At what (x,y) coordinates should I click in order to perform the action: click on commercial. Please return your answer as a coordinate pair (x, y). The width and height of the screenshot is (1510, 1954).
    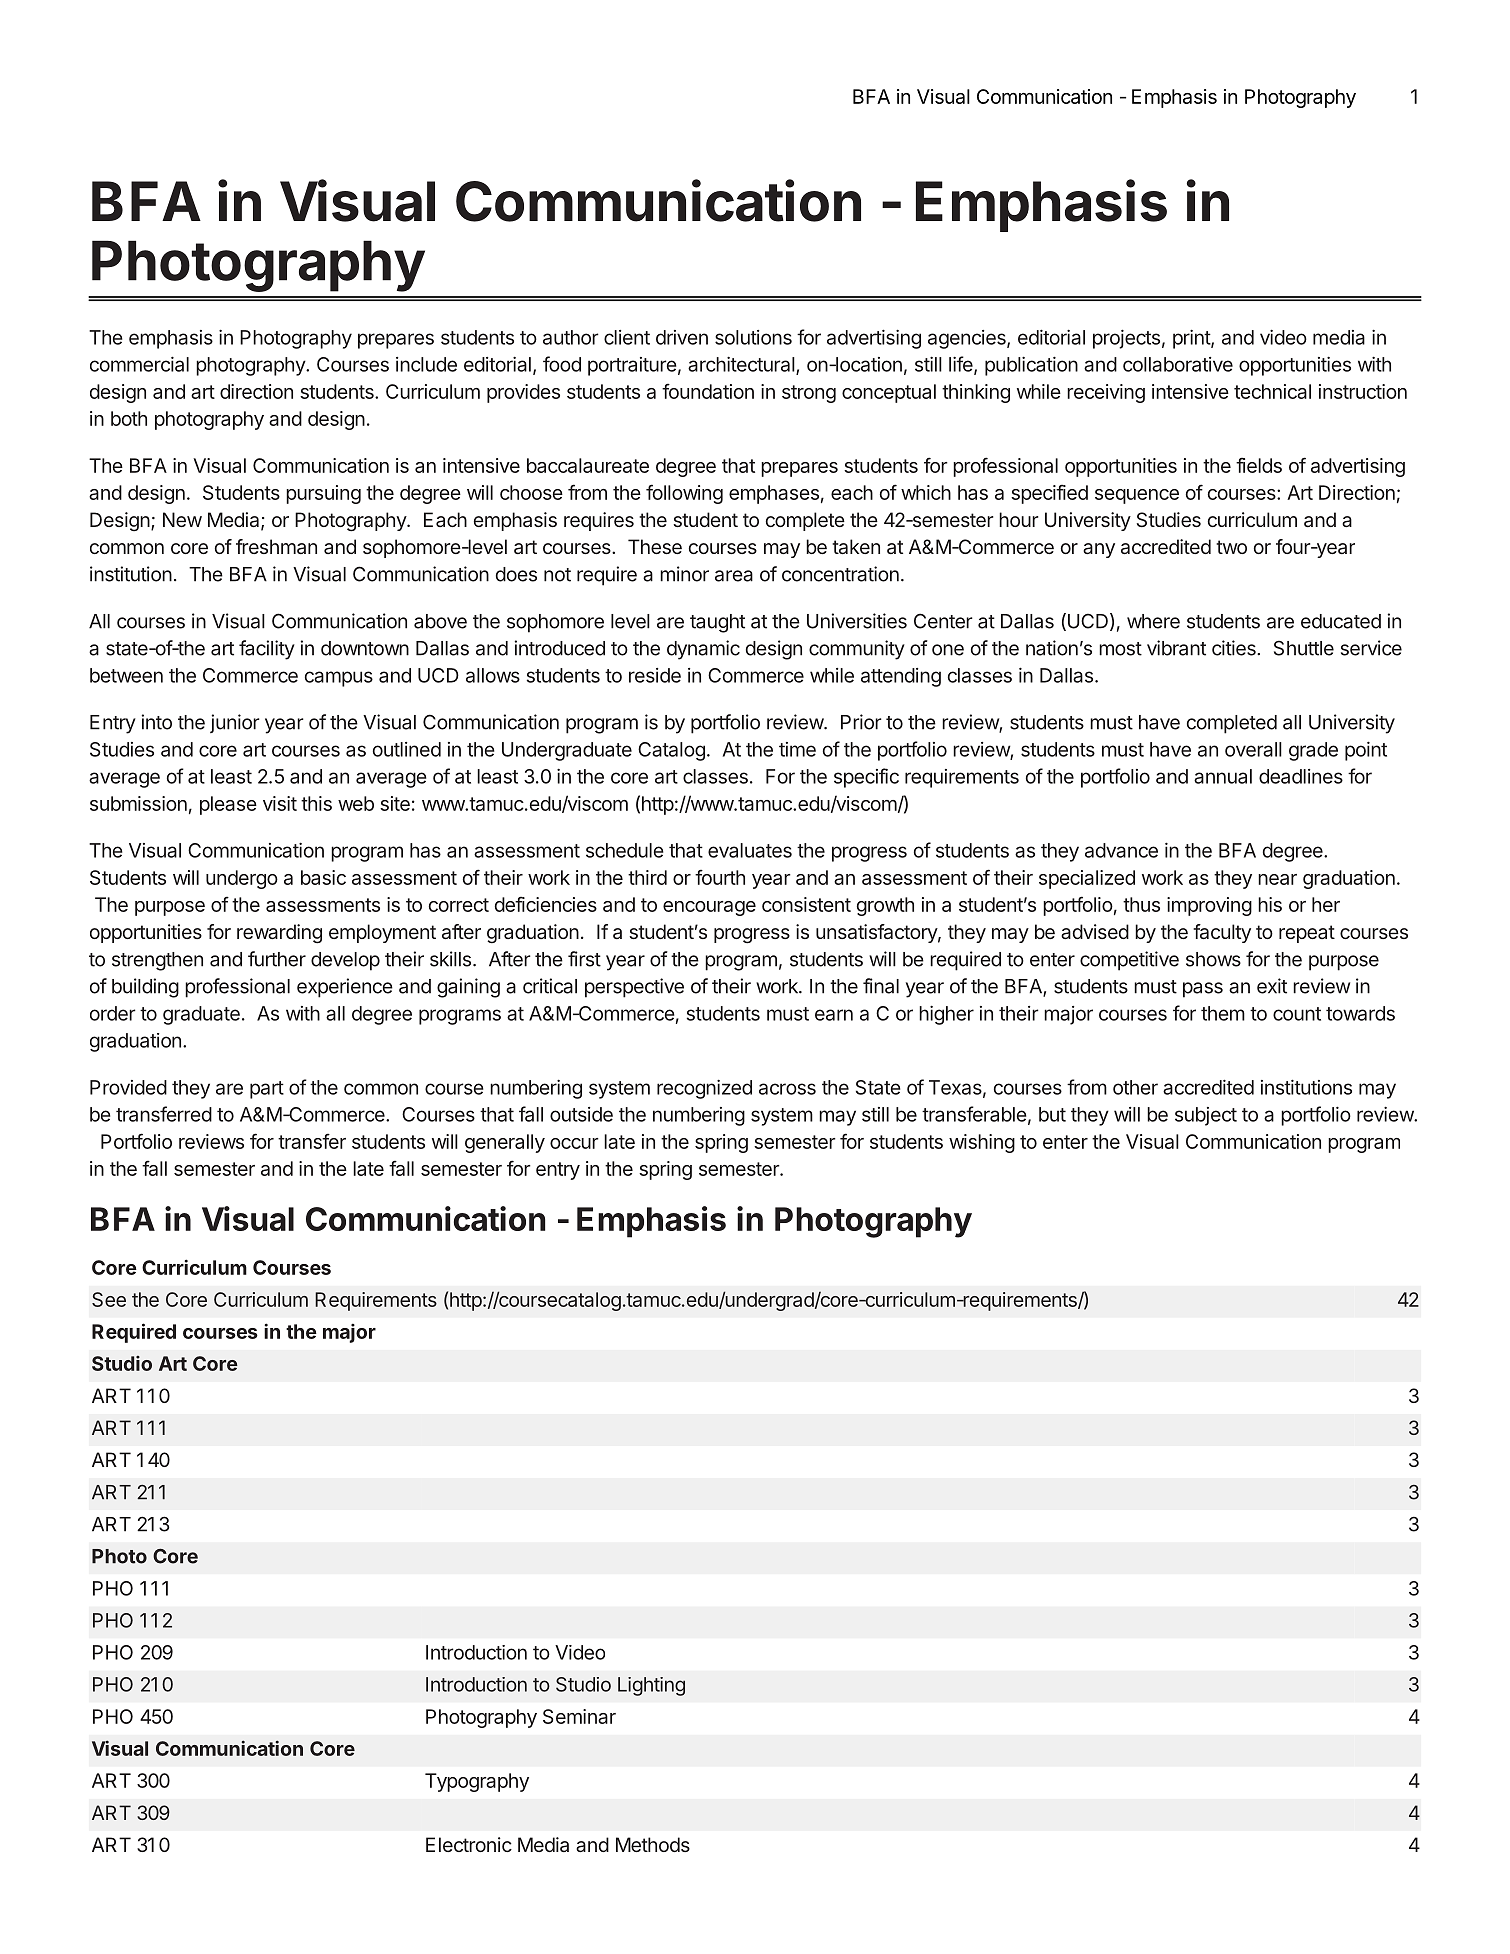
    Looking at the image, I should click on (139, 364).
